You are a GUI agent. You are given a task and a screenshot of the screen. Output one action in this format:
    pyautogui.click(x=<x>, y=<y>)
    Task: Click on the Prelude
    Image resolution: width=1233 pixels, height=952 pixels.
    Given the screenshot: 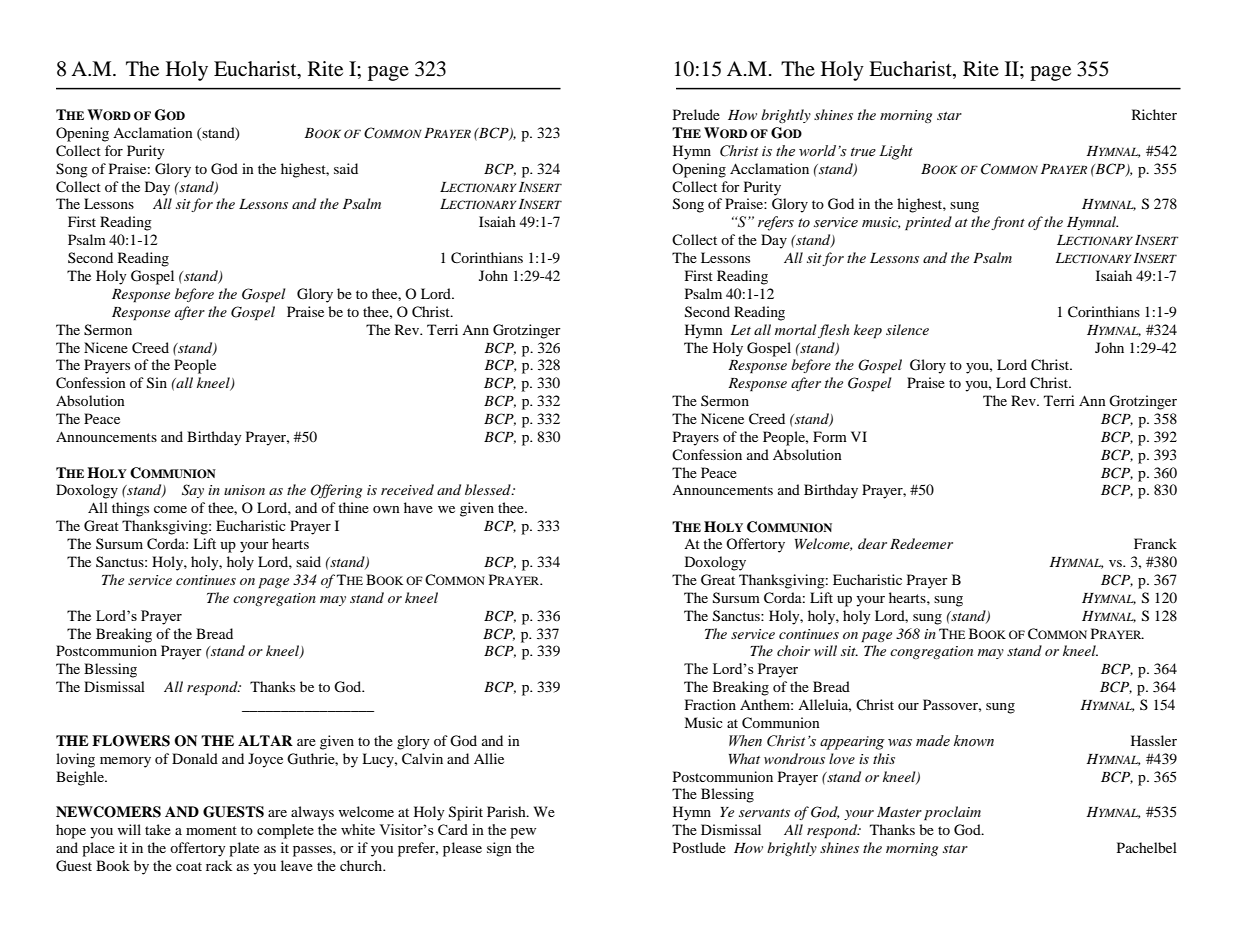 What is the action you would take?
    pyautogui.click(x=696, y=114)
